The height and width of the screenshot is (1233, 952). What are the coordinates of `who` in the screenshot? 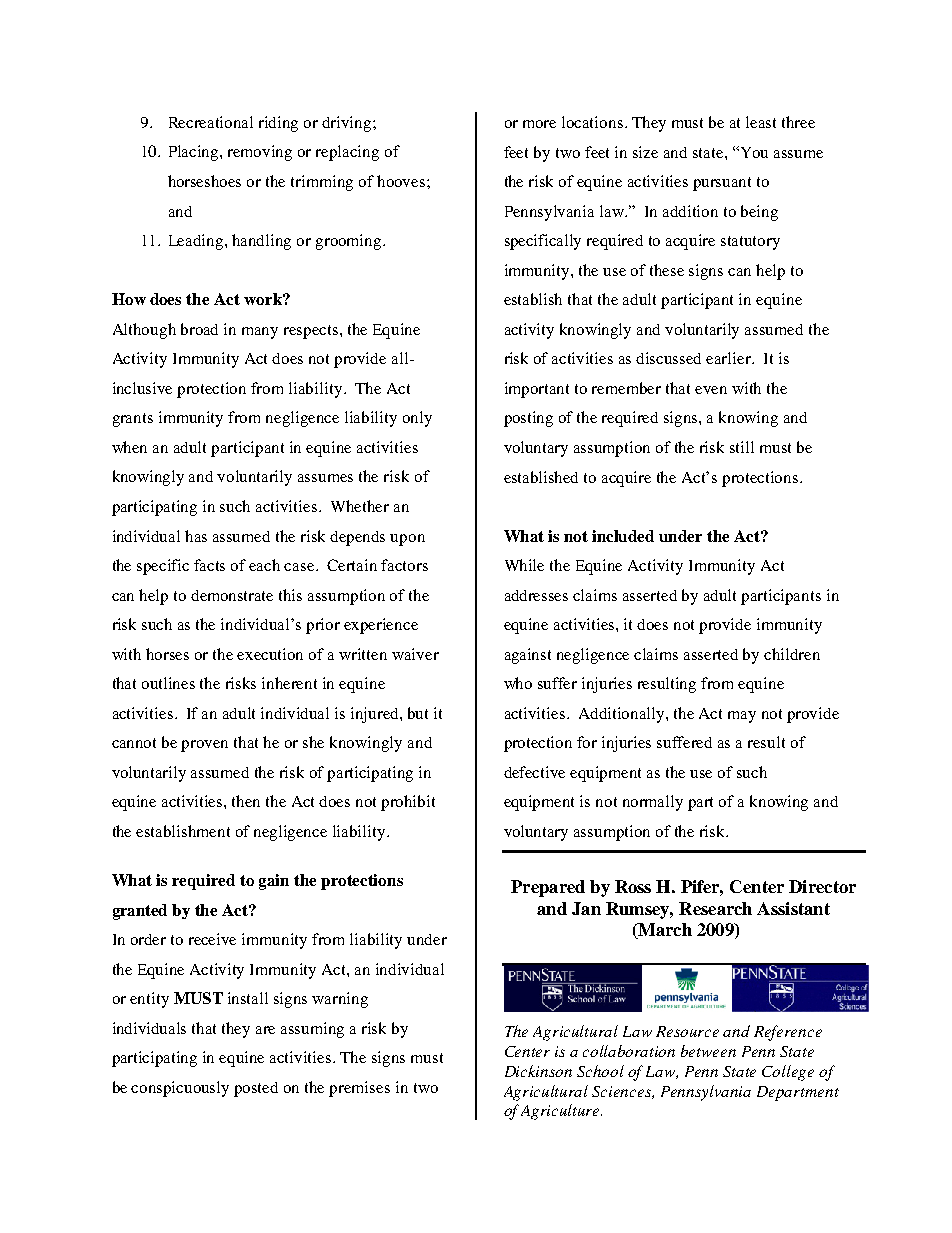 It's located at (518, 683).
